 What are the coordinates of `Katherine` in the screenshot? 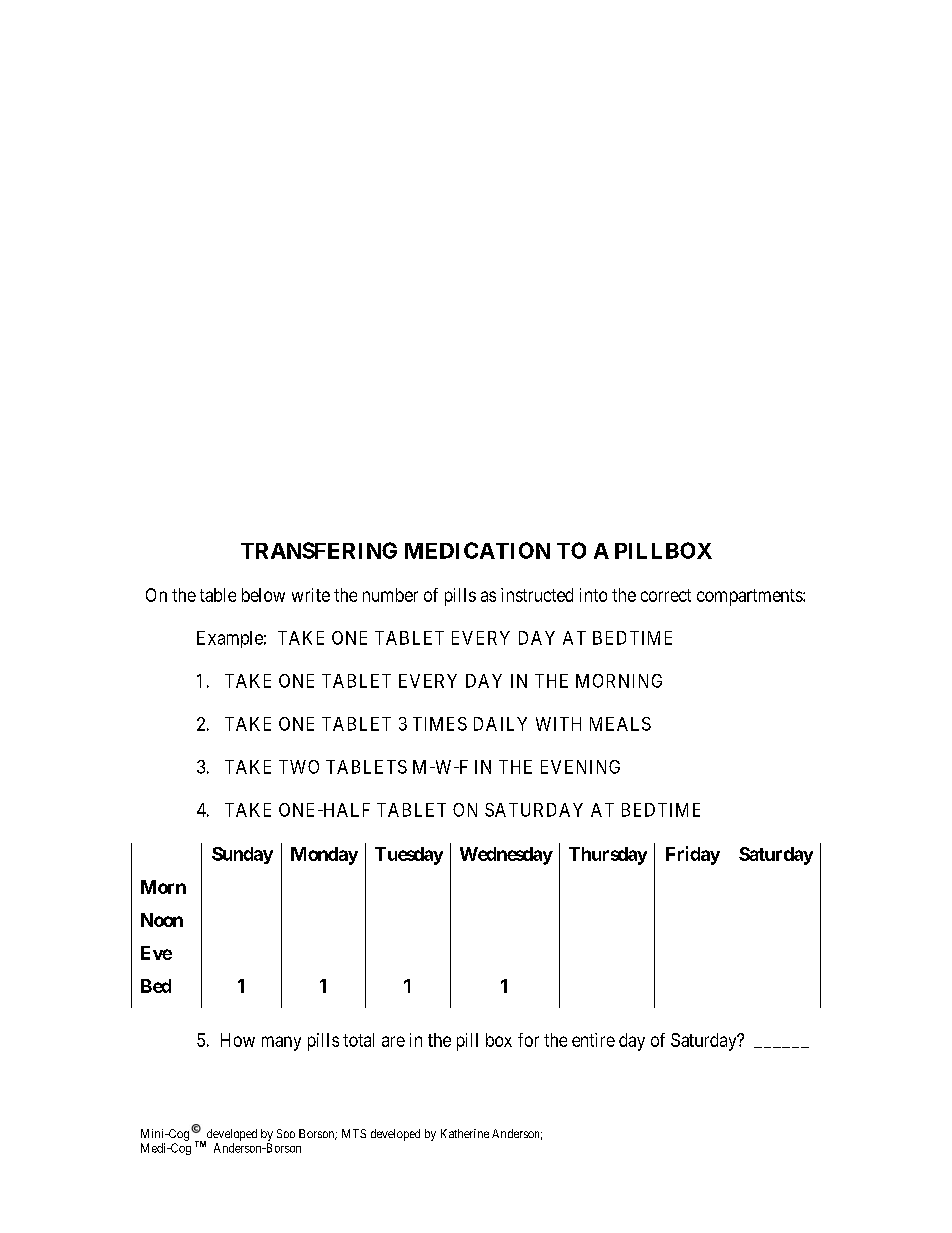 It's located at (465, 1133).
